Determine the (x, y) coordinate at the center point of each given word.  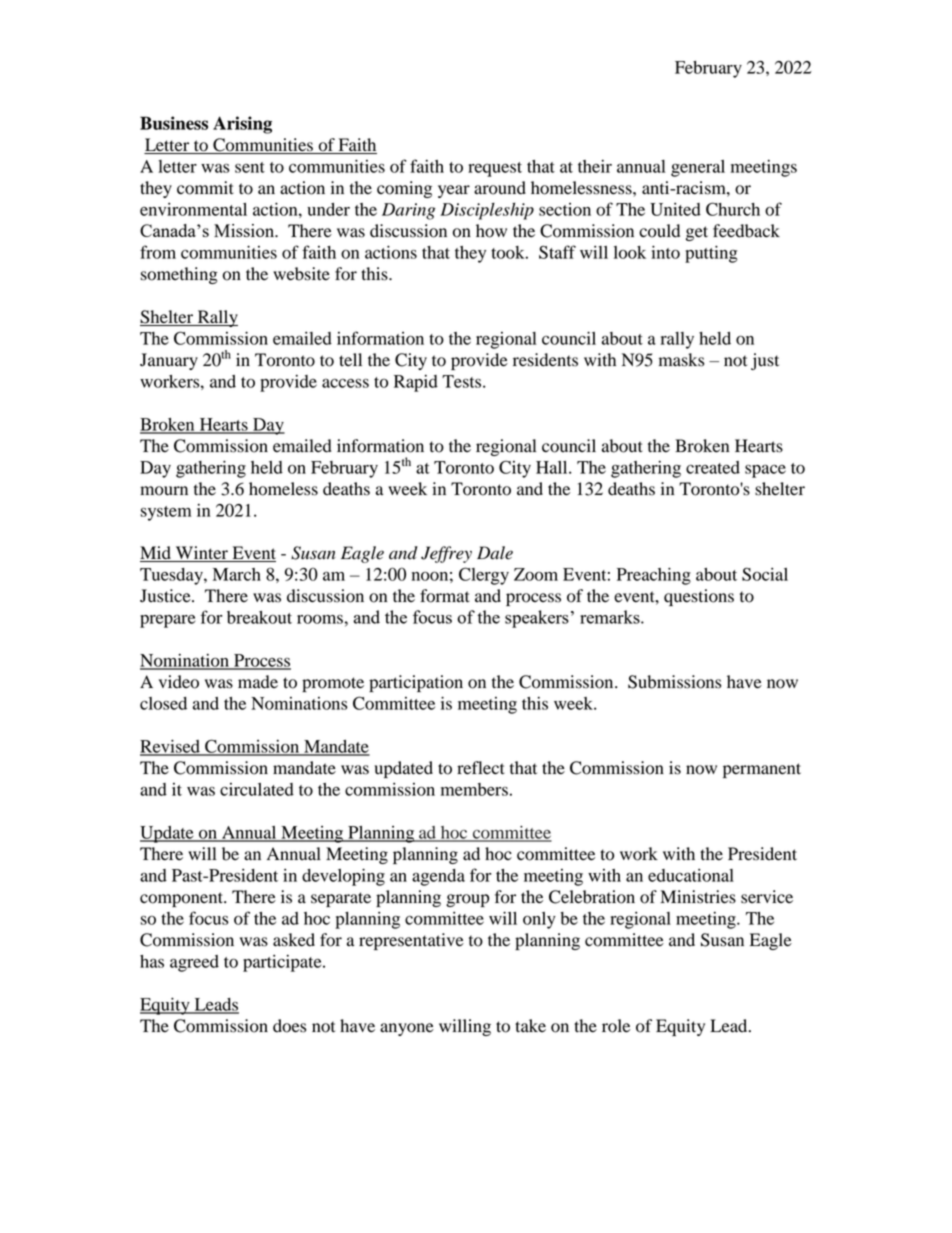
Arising (242, 125)
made (258, 682)
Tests (463, 381)
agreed (194, 963)
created (713, 467)
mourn (164, 491)
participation (416, 683)
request (495, 169)
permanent (762, 770)
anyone (407, 1029)
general (698, 168)
